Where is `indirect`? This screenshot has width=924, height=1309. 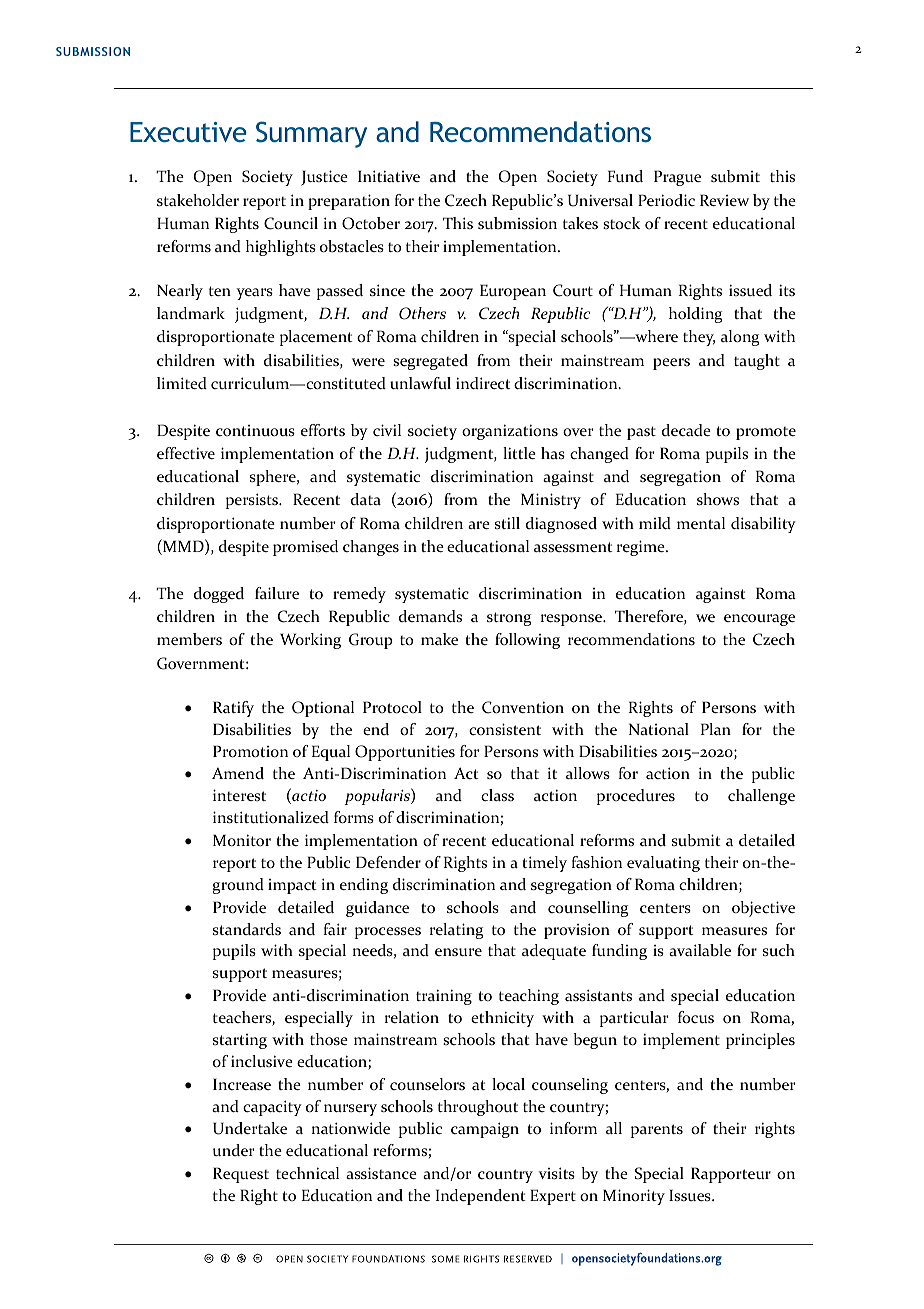
indirect is located at coordinates (483, 383).
